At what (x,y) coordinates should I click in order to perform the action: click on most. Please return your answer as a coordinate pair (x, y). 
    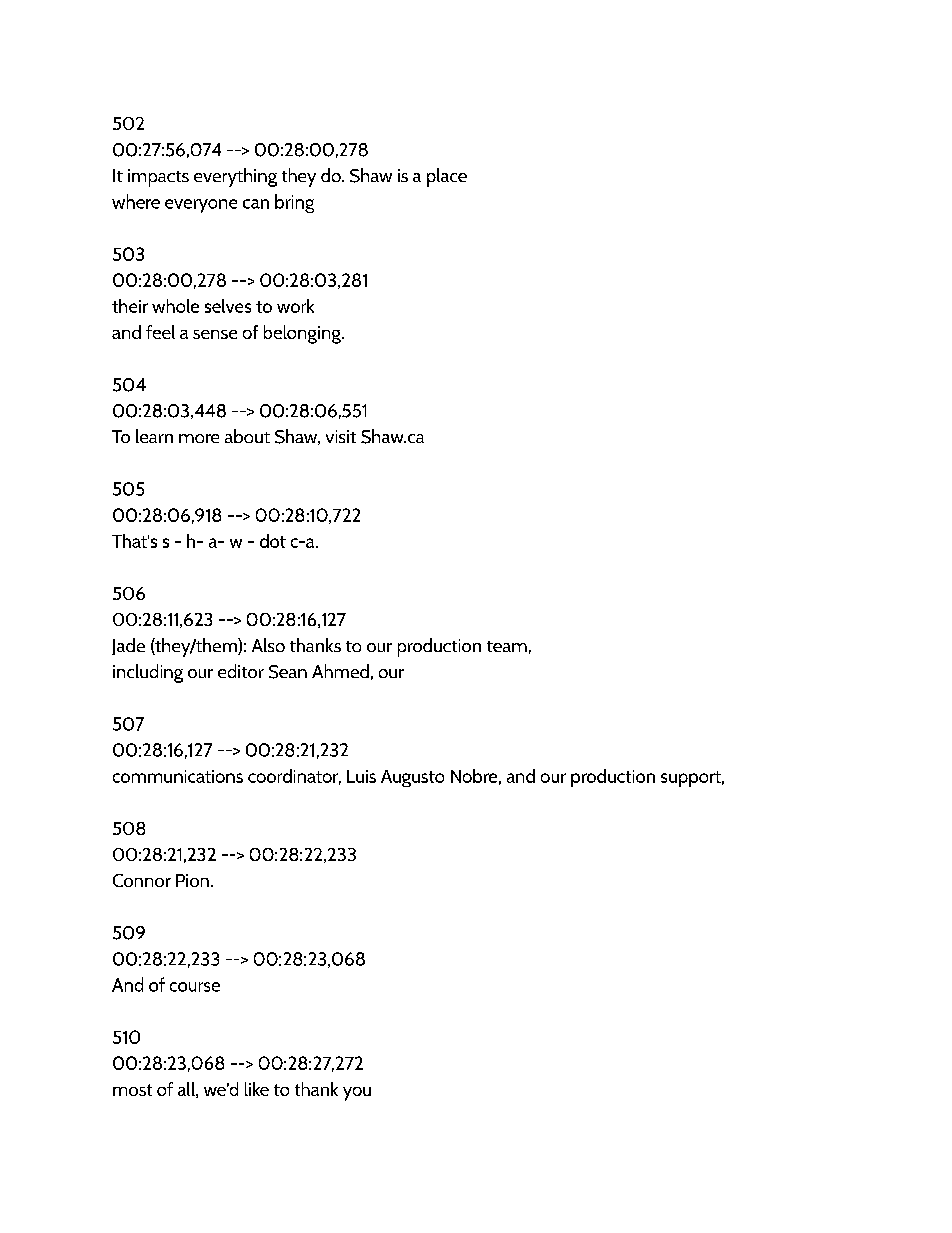
    Looking at the image, I should click on (132, 1090).
